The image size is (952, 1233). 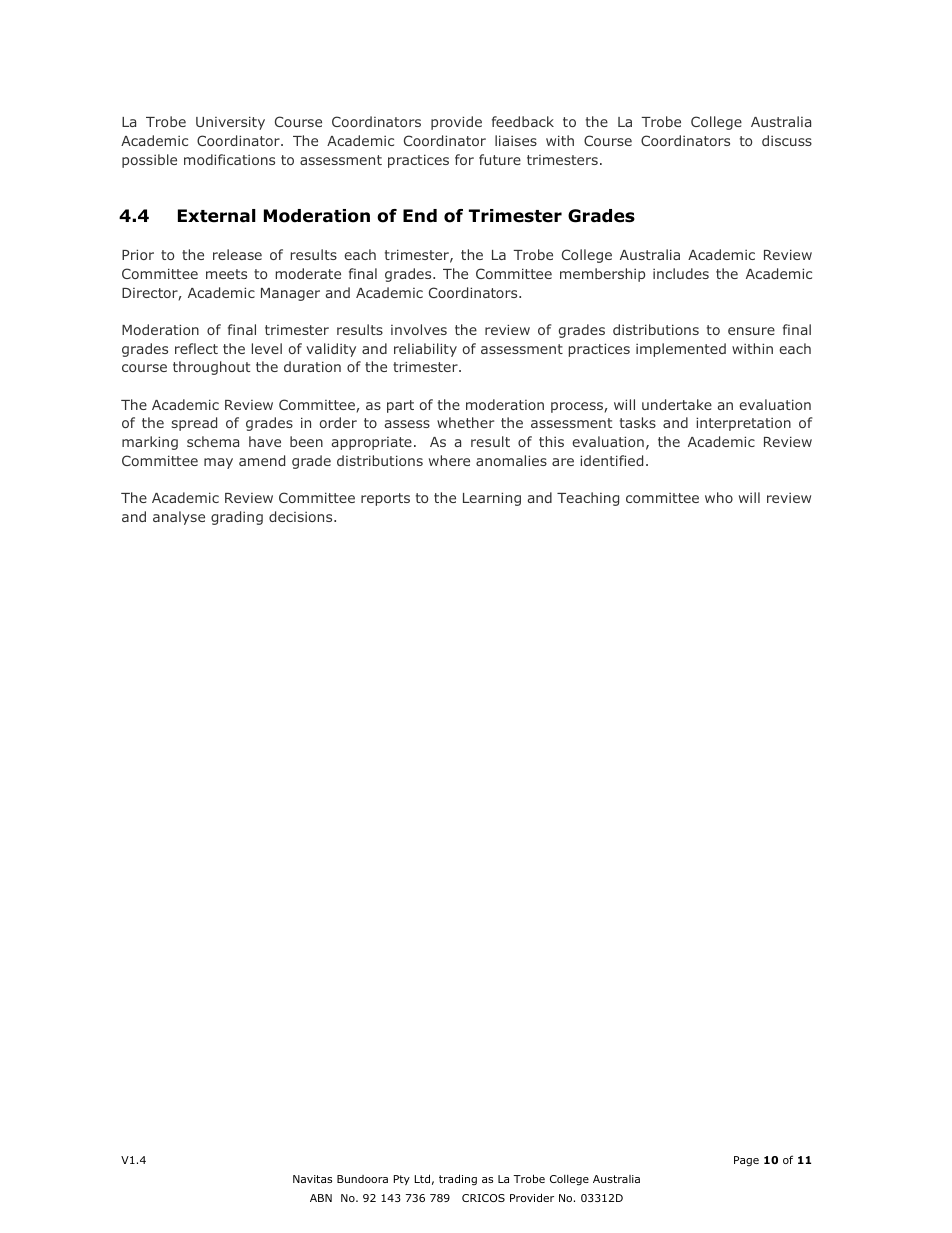 What do you see at coordinates (492, 499) in the screenshot?
I see `Learning` at bounding box center [492, 499].
